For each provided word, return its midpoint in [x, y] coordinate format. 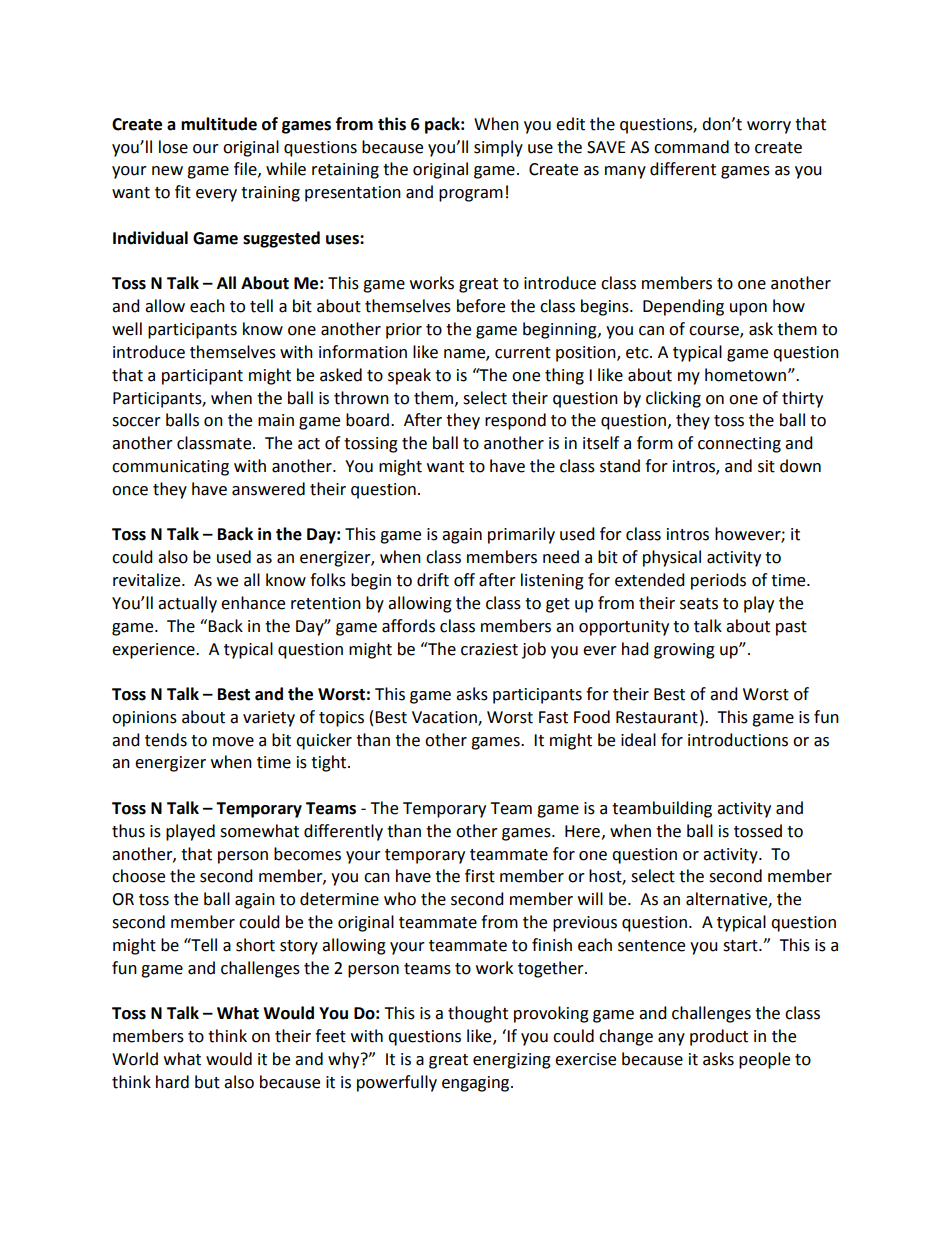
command [691, 147]
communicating [170, 468]
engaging [477, 1084]
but [207, 1082]
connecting [739, 445]
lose [173, 147]
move [233, 742]
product [719, 1037]
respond [515, 421]
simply [498, 148]
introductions [738, 740]
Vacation [445, 718]
